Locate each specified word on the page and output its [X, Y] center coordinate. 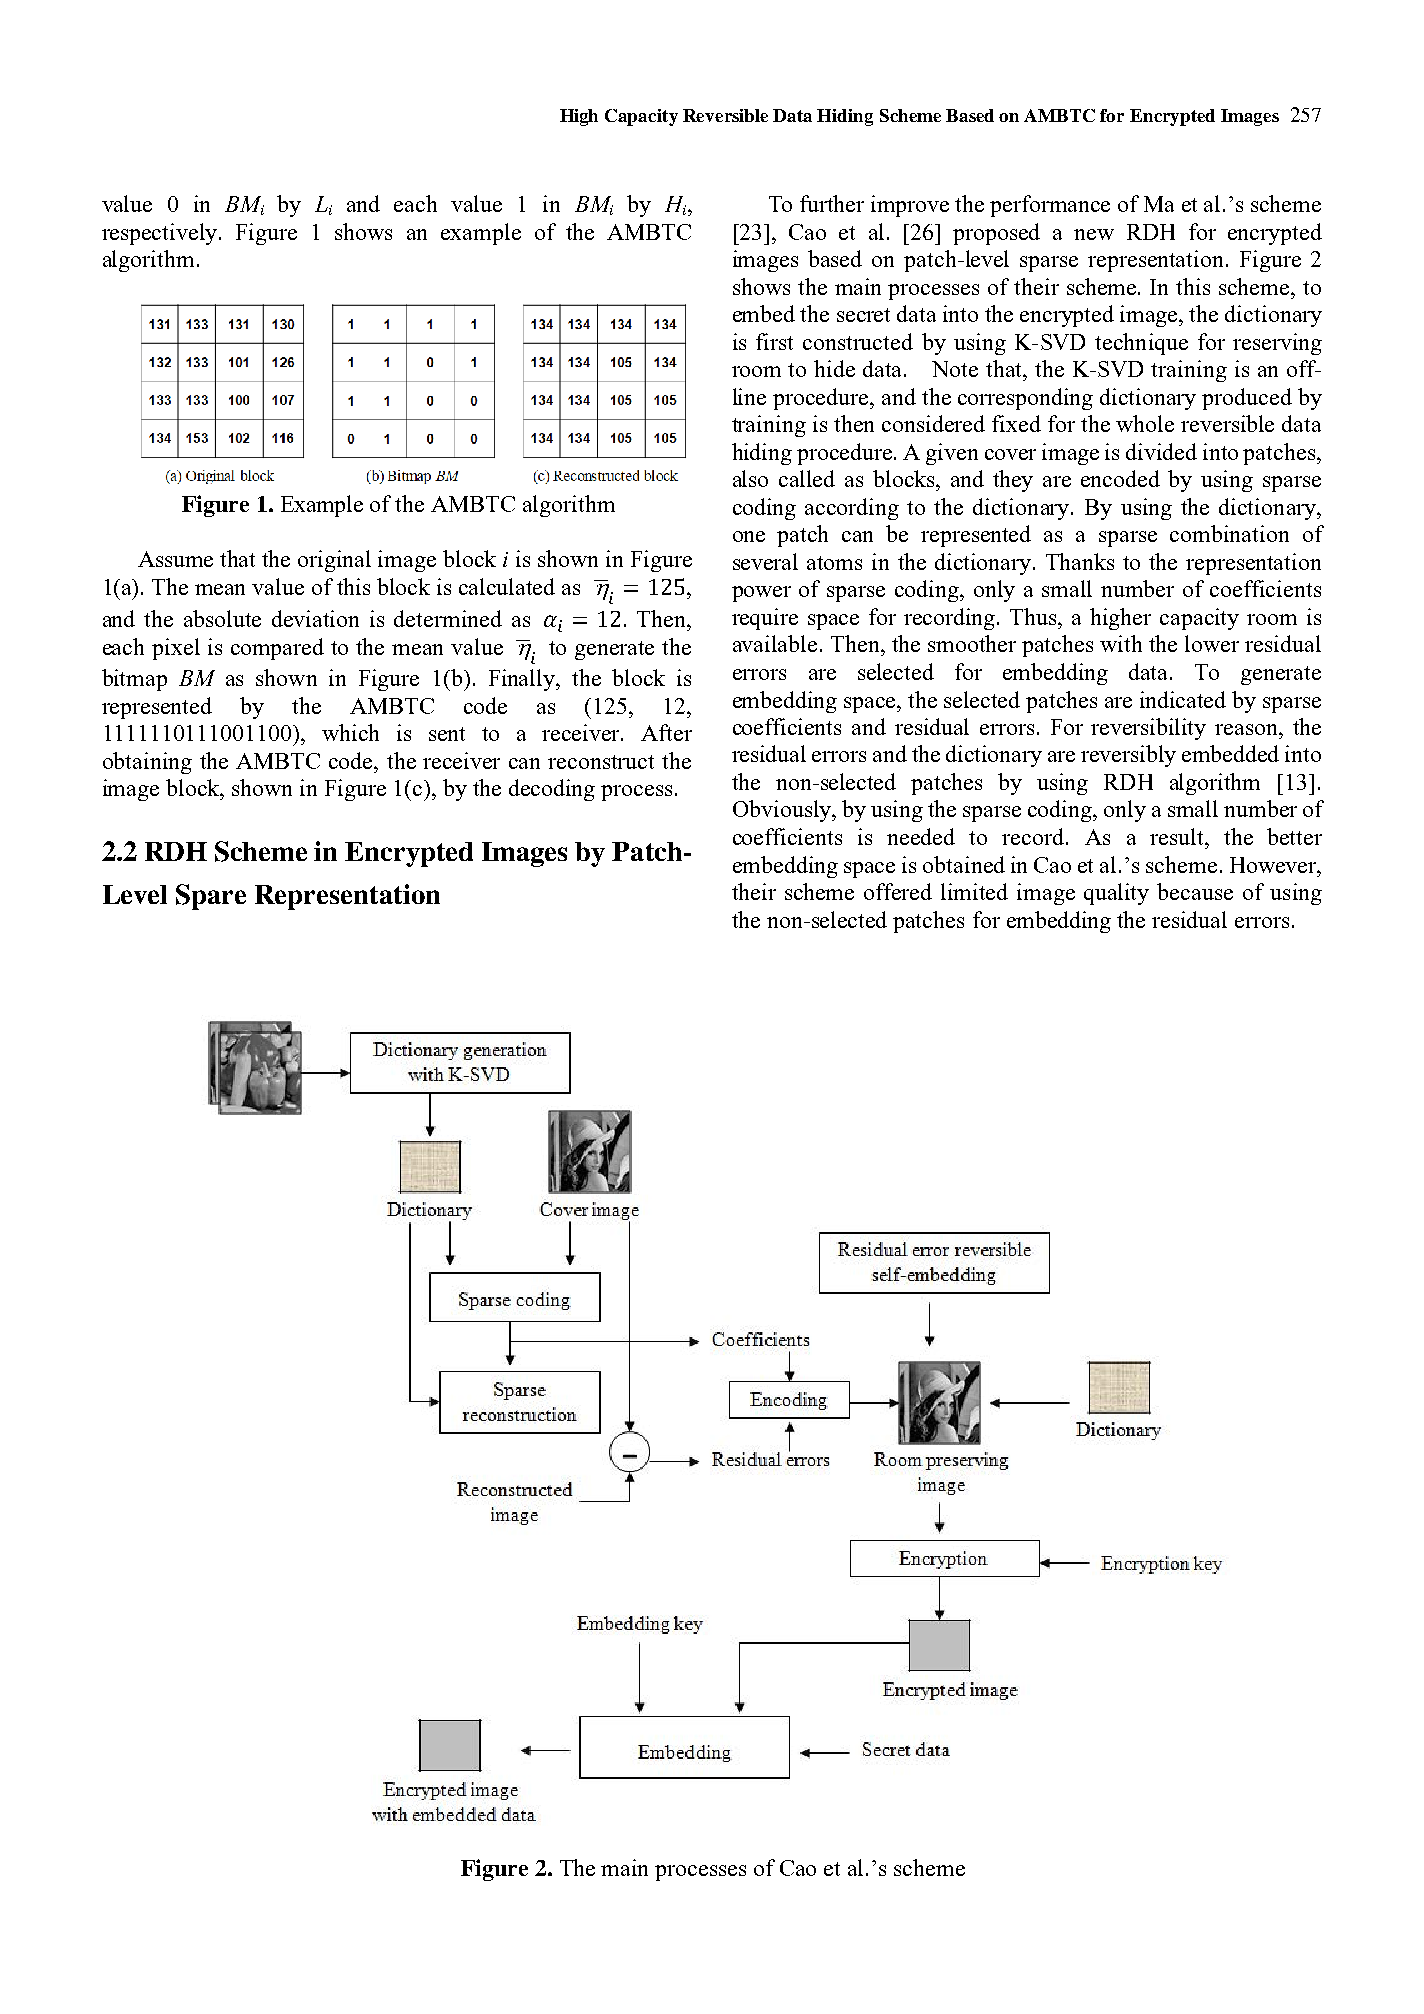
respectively [161, 234]
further [832, 203]
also [750, 478]
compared [277, 649]
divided [1161, 451]
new [1094, 234]
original [334, 561]
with [1121, 643]
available [775, 643]
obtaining [147, 763]
